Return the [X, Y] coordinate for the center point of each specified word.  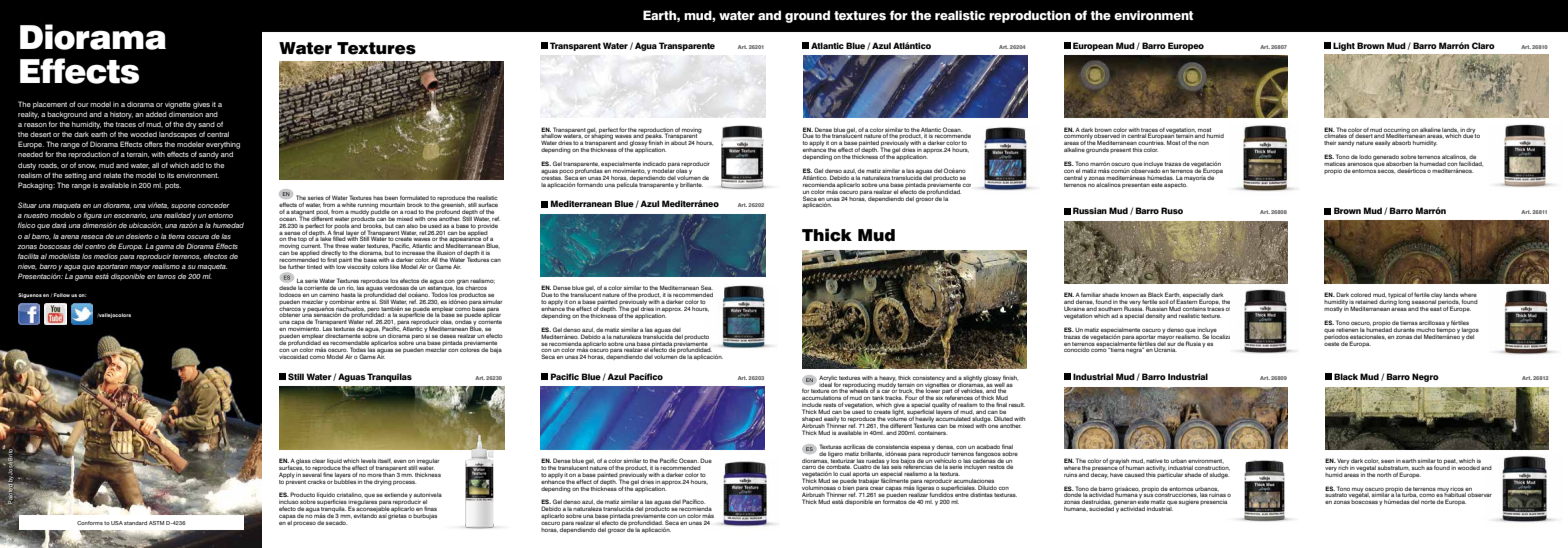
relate [112, 175]
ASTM [156, 523]
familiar [1091, 296]
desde [287, 288]
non [1203, 143]
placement [50, 105]
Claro [1483, 45]
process [404, 483]
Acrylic [828, 379]
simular [492, 302]
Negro [1425, 377]
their [1330, 143]
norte [1428, 502]
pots [173, 186]
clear [318, 461]
